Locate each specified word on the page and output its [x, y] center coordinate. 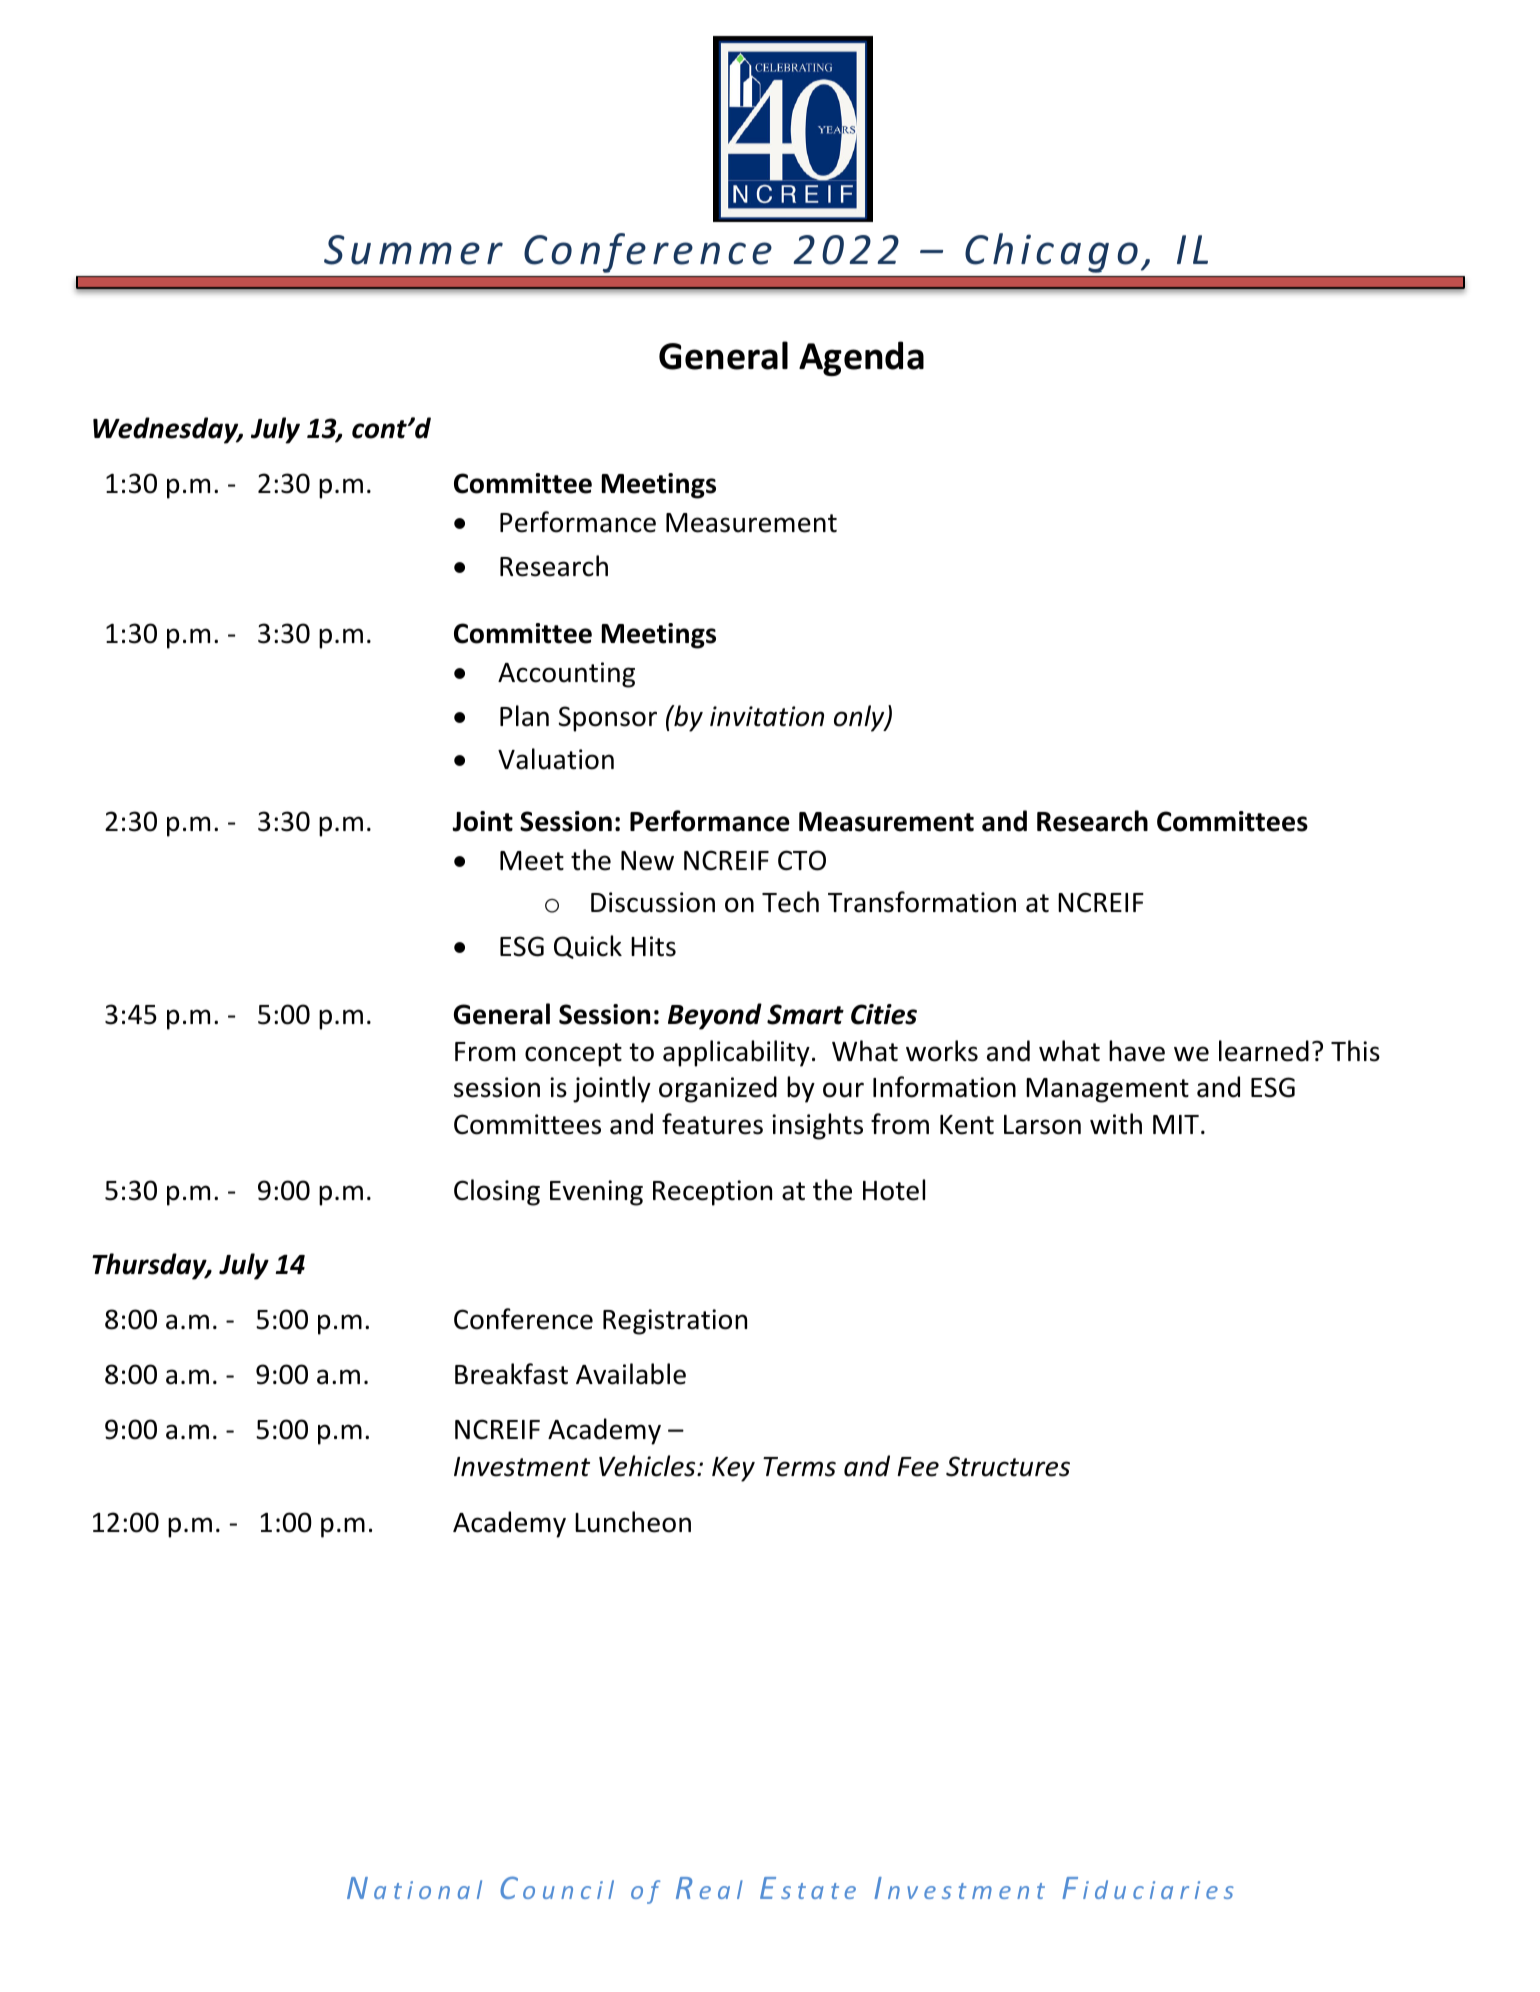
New [647, 861]
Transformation [922, 902]
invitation [767, 716]
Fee [918, 1467]
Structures [1008, 1466]
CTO [802, 860]
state [818, 1891]
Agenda [861, 358]
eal [721, 1889]
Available [631, 1374]
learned [1264, 1051]
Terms [799, 1467]
